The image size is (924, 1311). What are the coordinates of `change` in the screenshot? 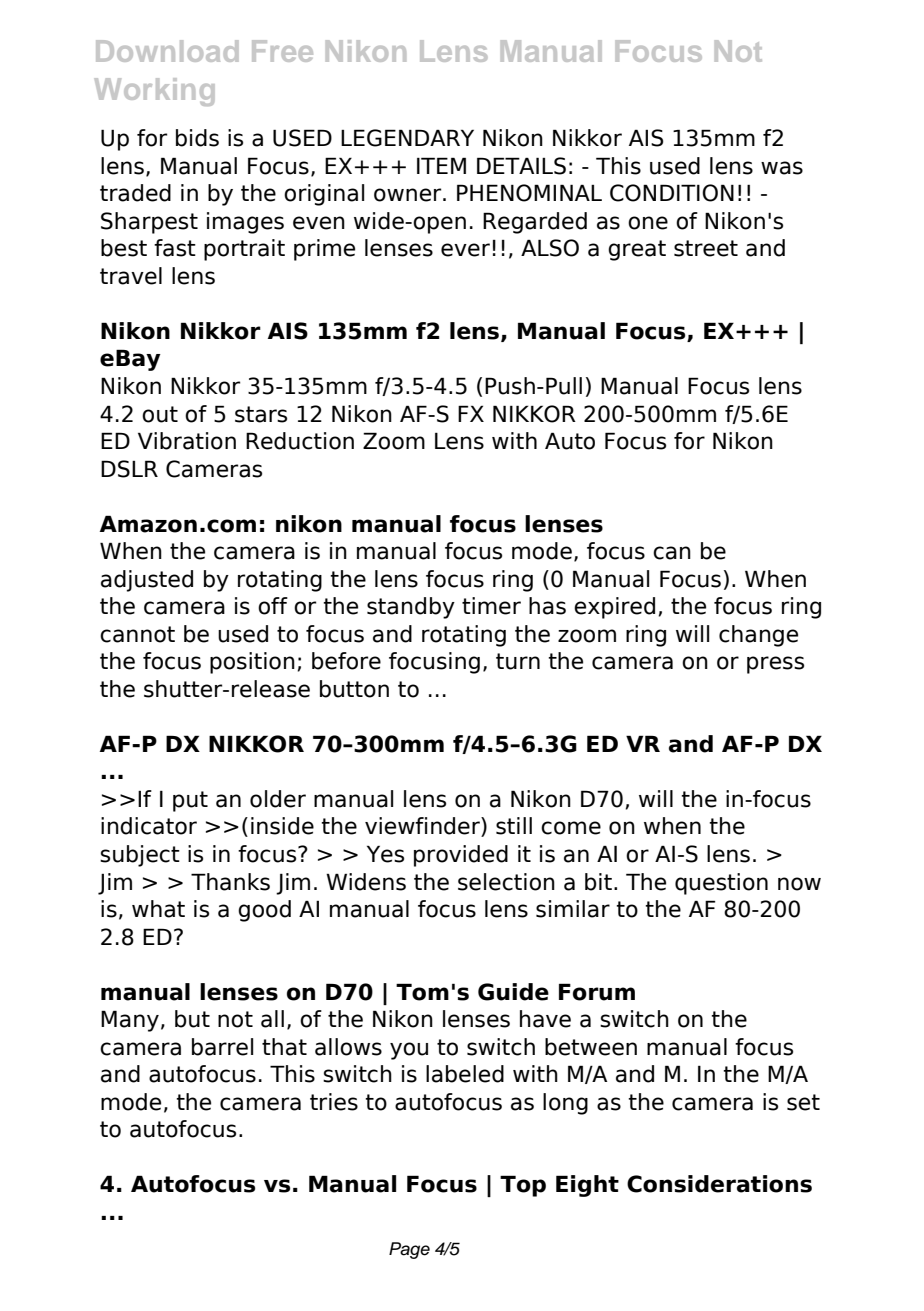 It's located at (758, 636).
